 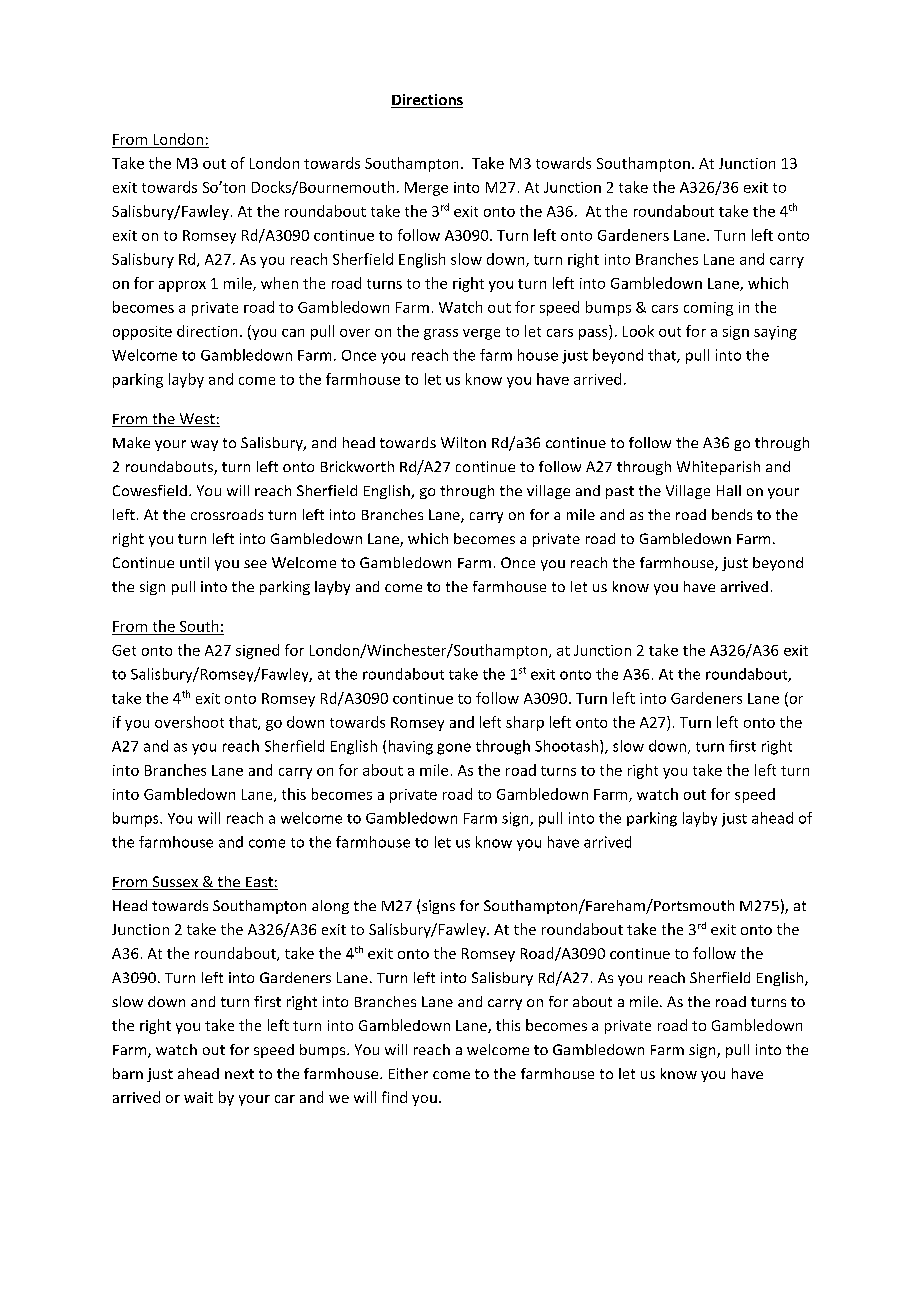 I want to click on Wilton, so click(x=463, y=442).
